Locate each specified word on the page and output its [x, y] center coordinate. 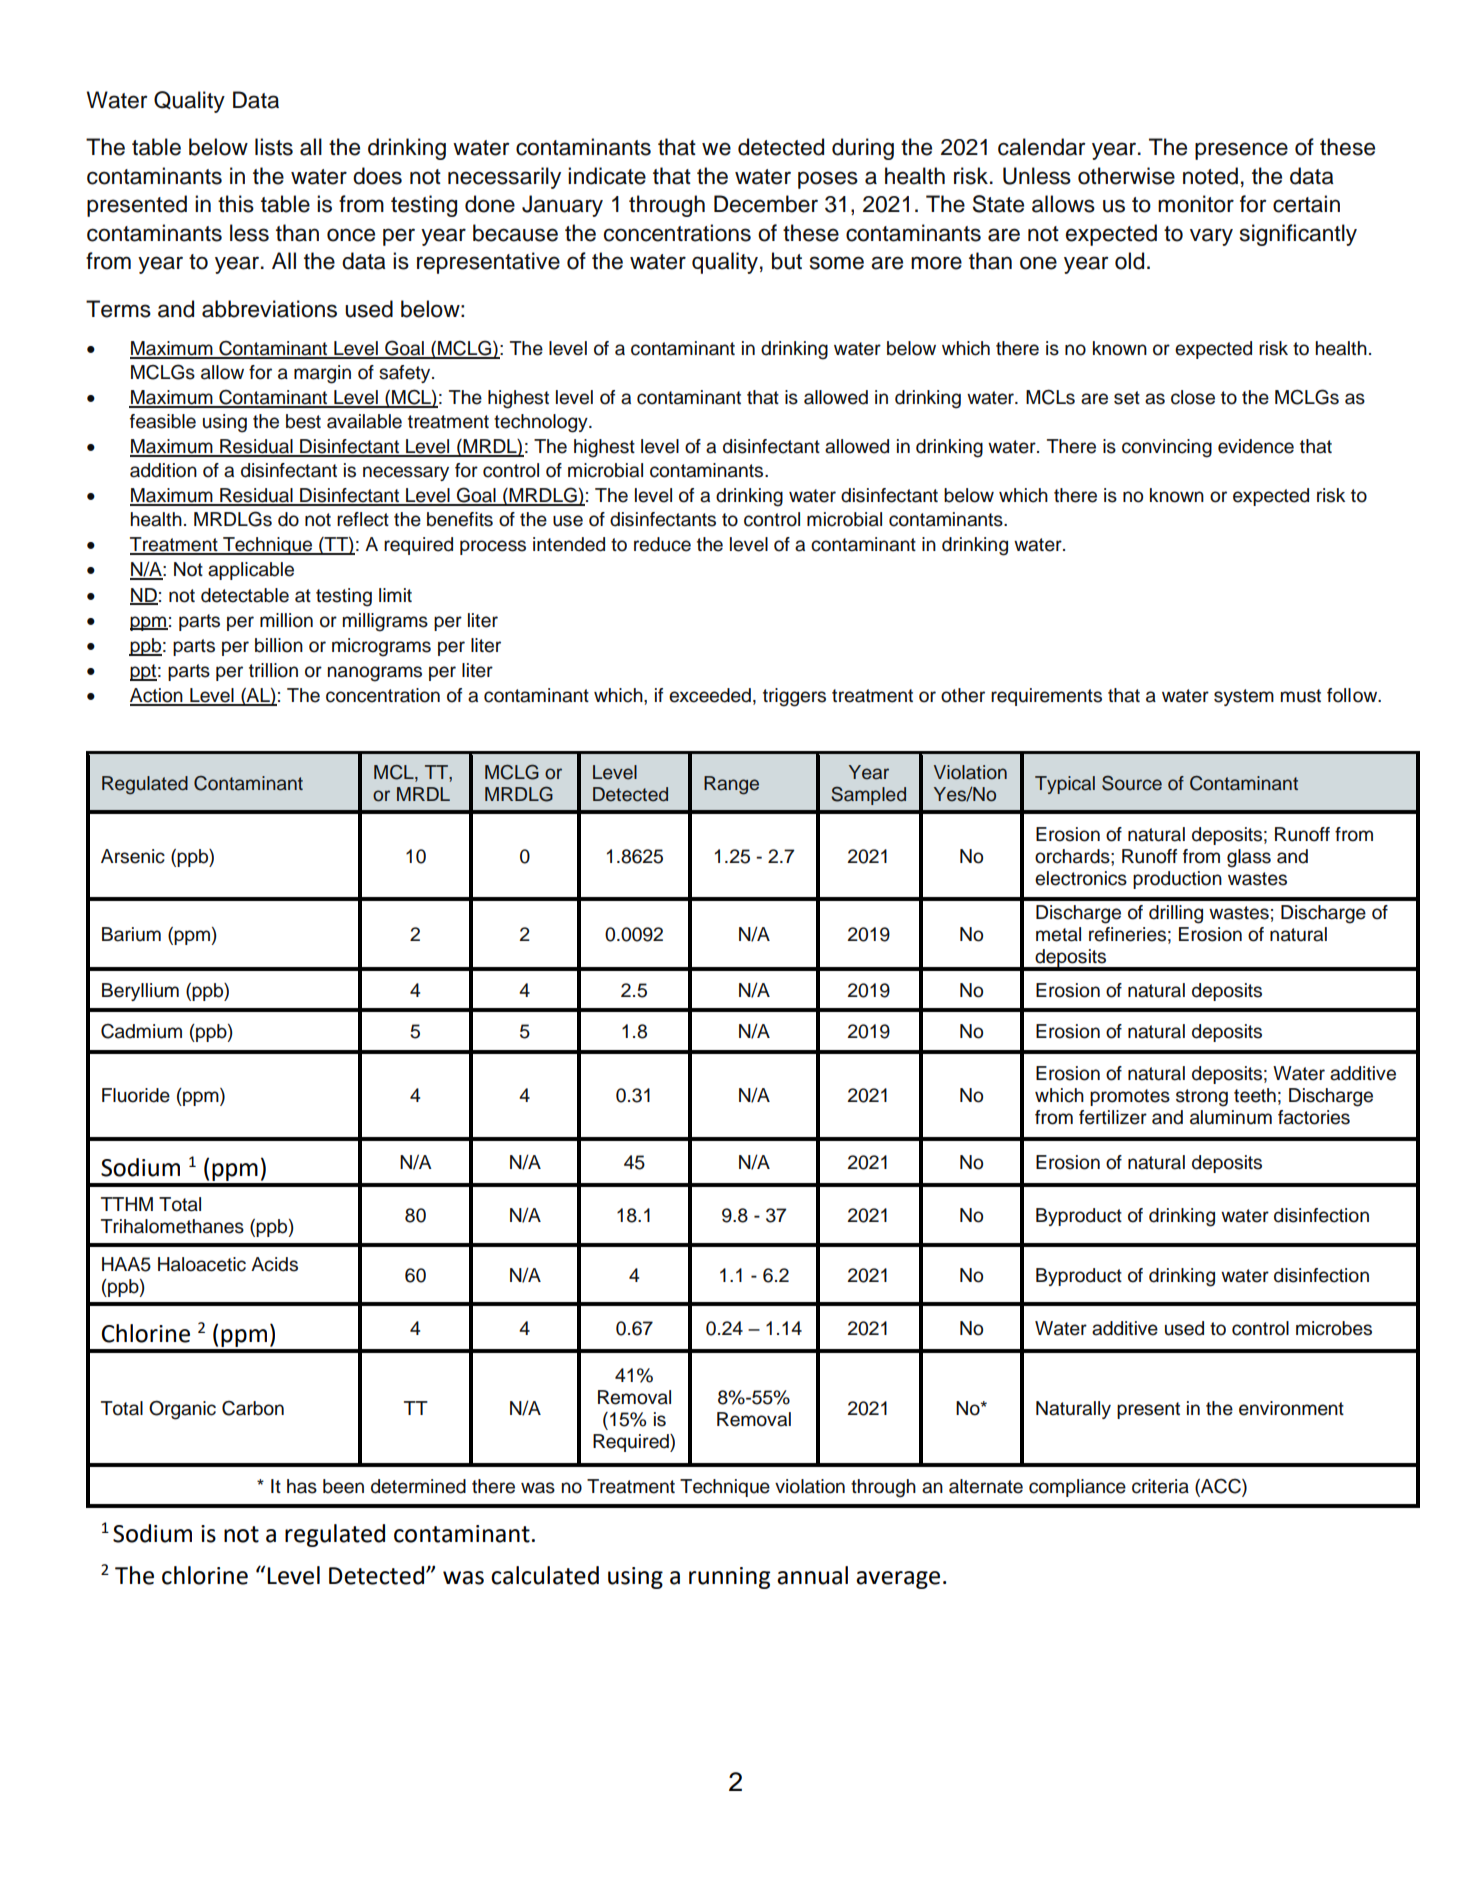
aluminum [1231, 1117]
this [236, 204]
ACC [1221, 1486]
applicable [251, 571]
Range [731, 785]
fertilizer [1113, 1117]
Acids [274, 1264]
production [1177, 880]
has [302, 1486]
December [766, 204]
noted [1210, 176]
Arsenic [133, 856]
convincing [1167, 448]
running [729, 1578]
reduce [662, 544]
